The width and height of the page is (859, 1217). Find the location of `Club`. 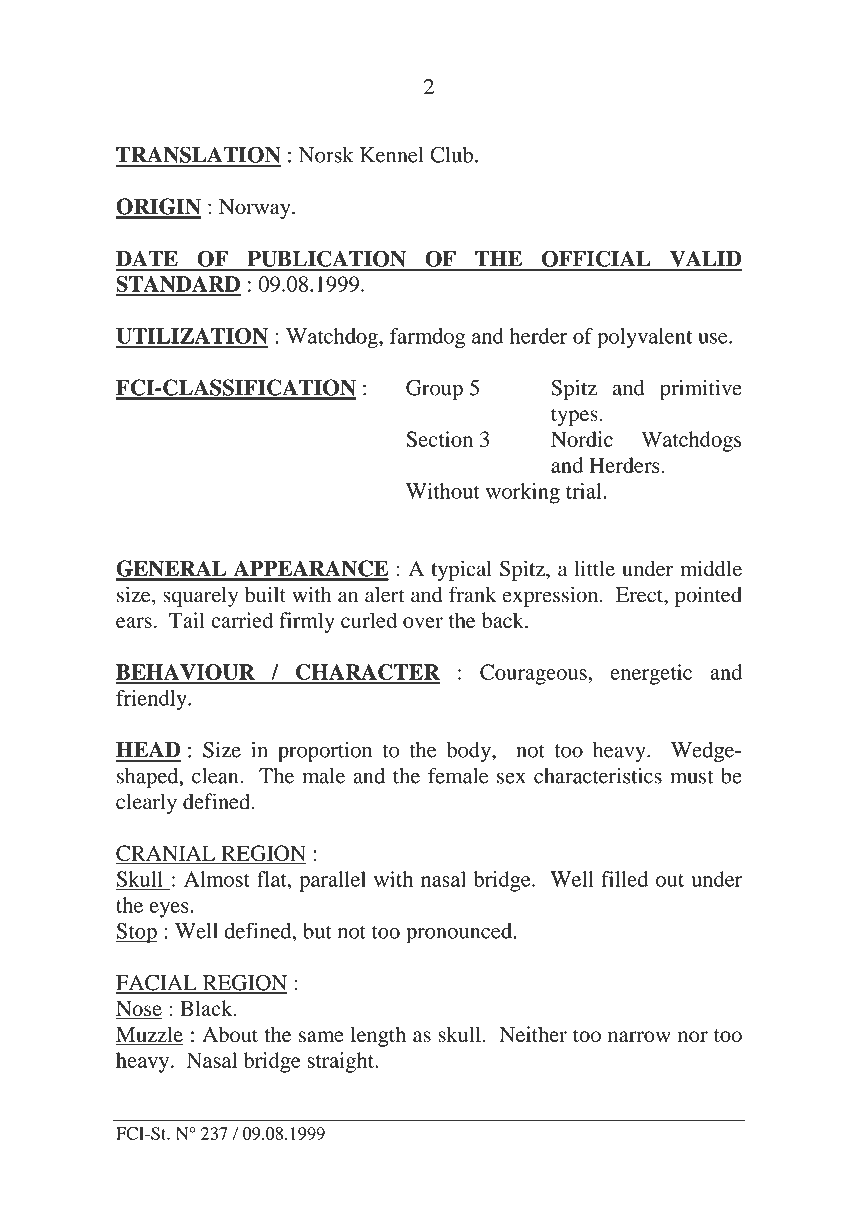

Club is located at coordinates (451, 155).
